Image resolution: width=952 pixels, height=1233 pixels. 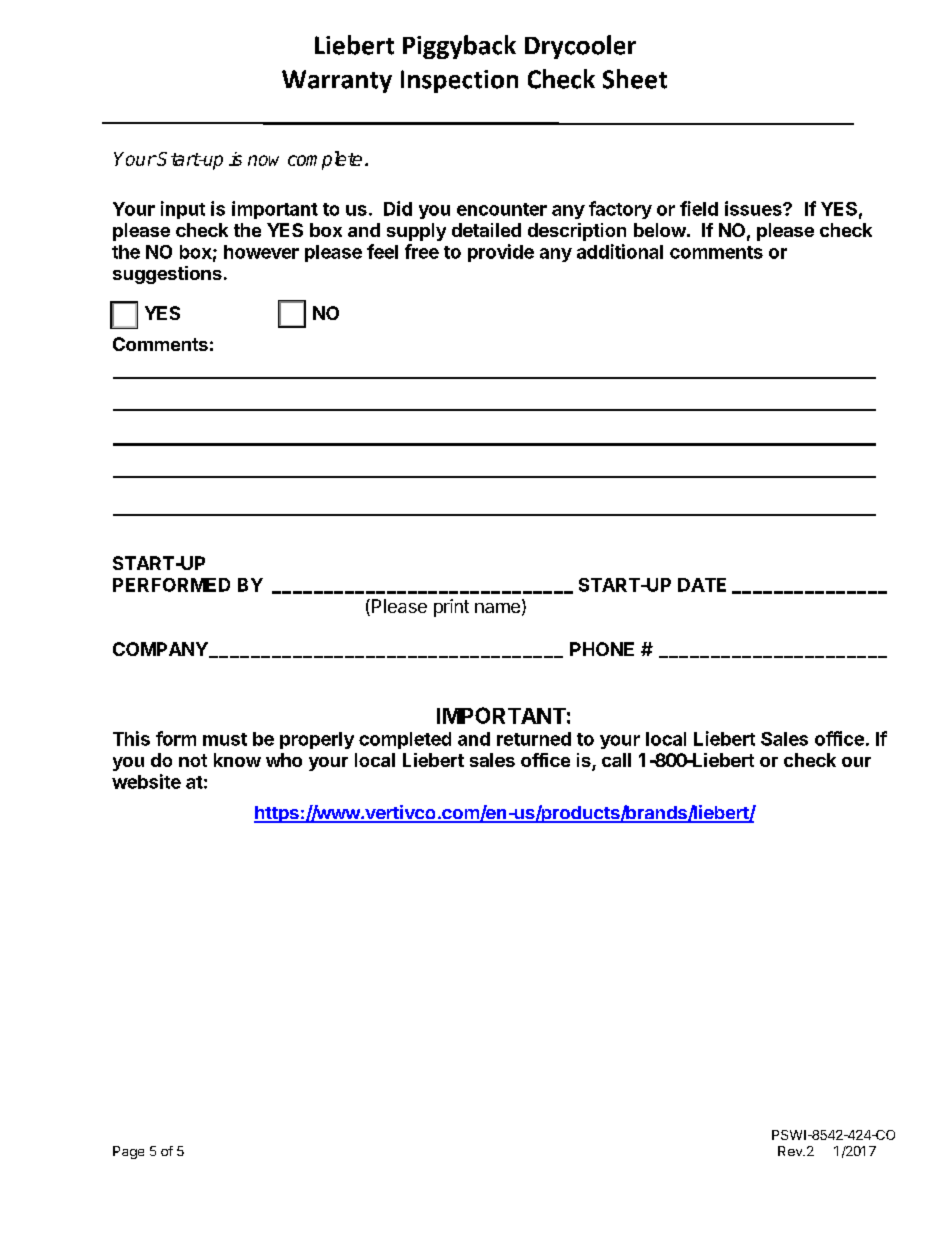 What do you see at coordinates (128, 1152) in the image?
I see `Page` at bounding box center [128, 1152].
